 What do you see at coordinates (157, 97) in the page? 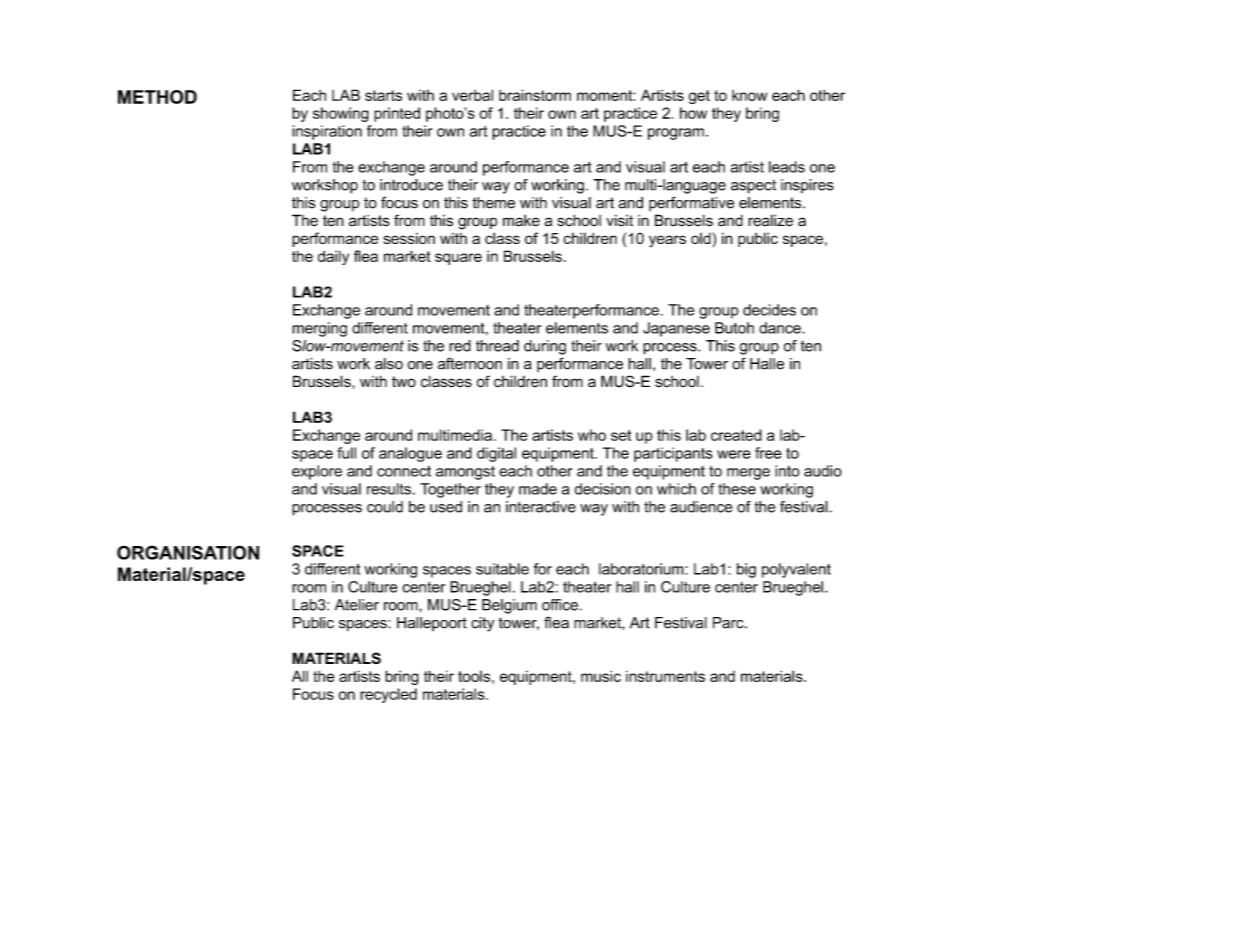
I see `METHOD` at bounding box center [157, 97].
